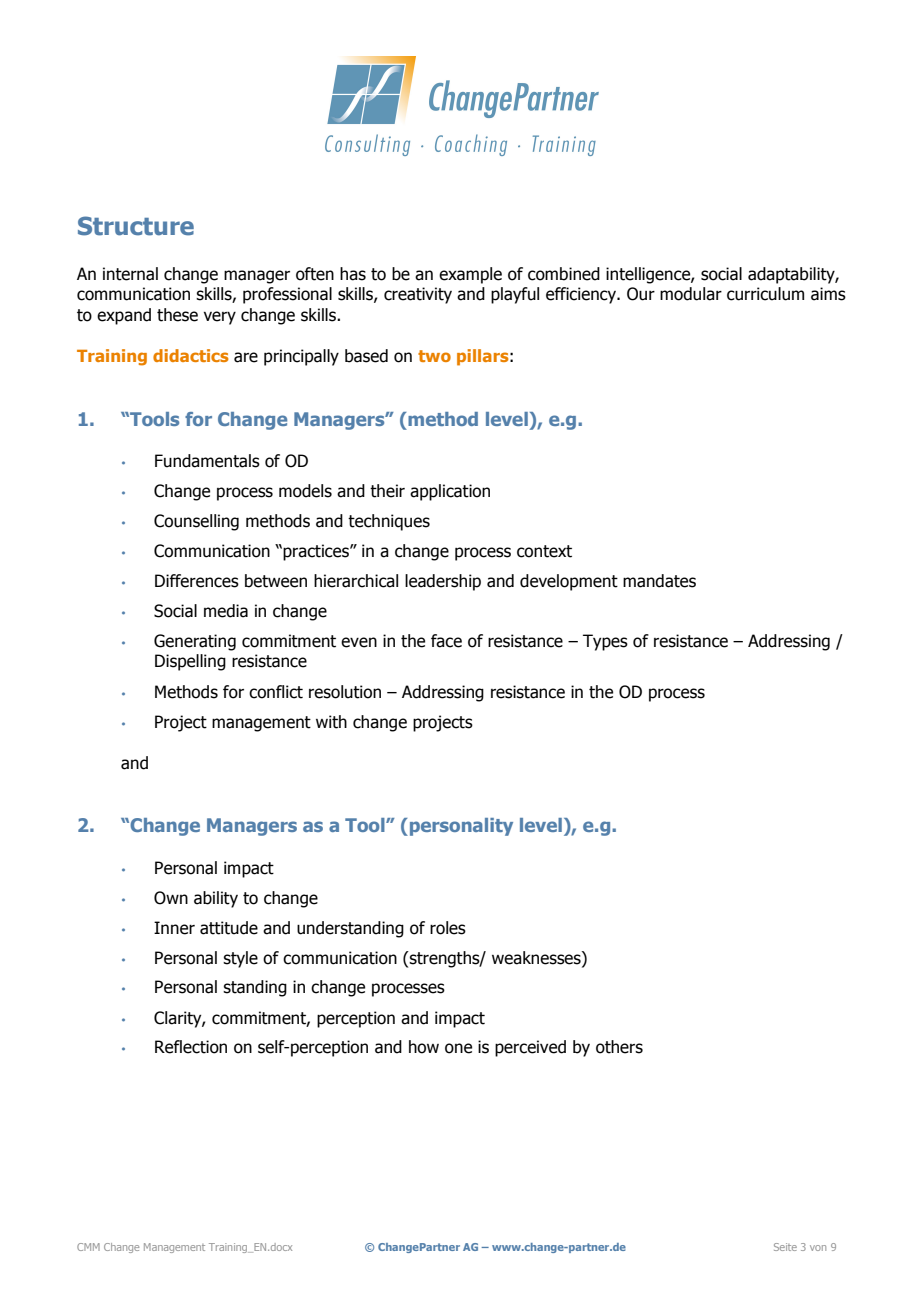 The image size is (924, 1308). I want to click on mandates, so click(659, 581).
